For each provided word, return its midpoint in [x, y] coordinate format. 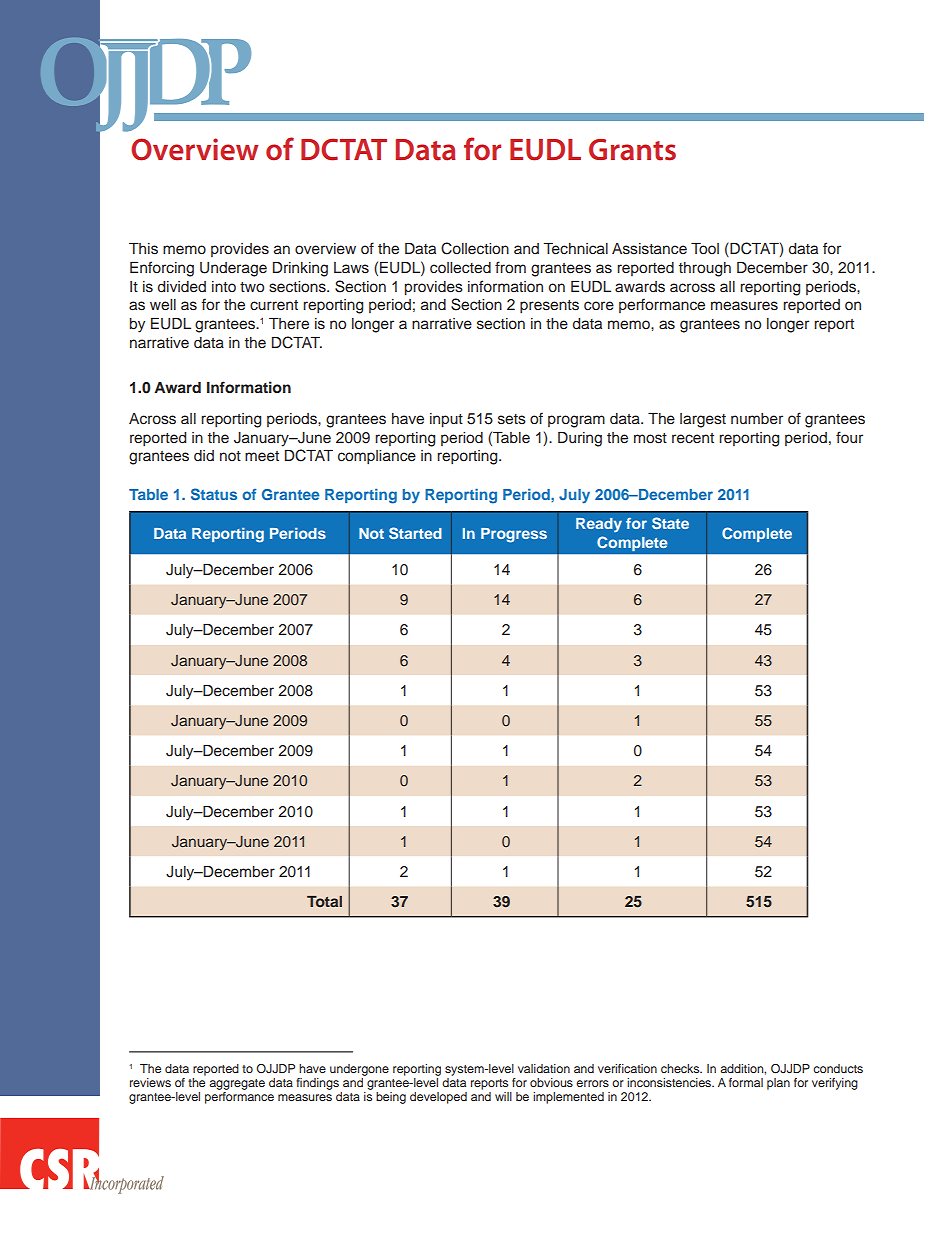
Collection [475, 248]
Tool [705, 249]
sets [512, 419]
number [757, 419]
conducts [838, 1068]
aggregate [237, 1084]
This [143, 249]
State [670, 523]
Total [324, 901]
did [204, 455]
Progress [514, 535]
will [503, 1096]
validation [544, 1068]
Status [214, 494]
